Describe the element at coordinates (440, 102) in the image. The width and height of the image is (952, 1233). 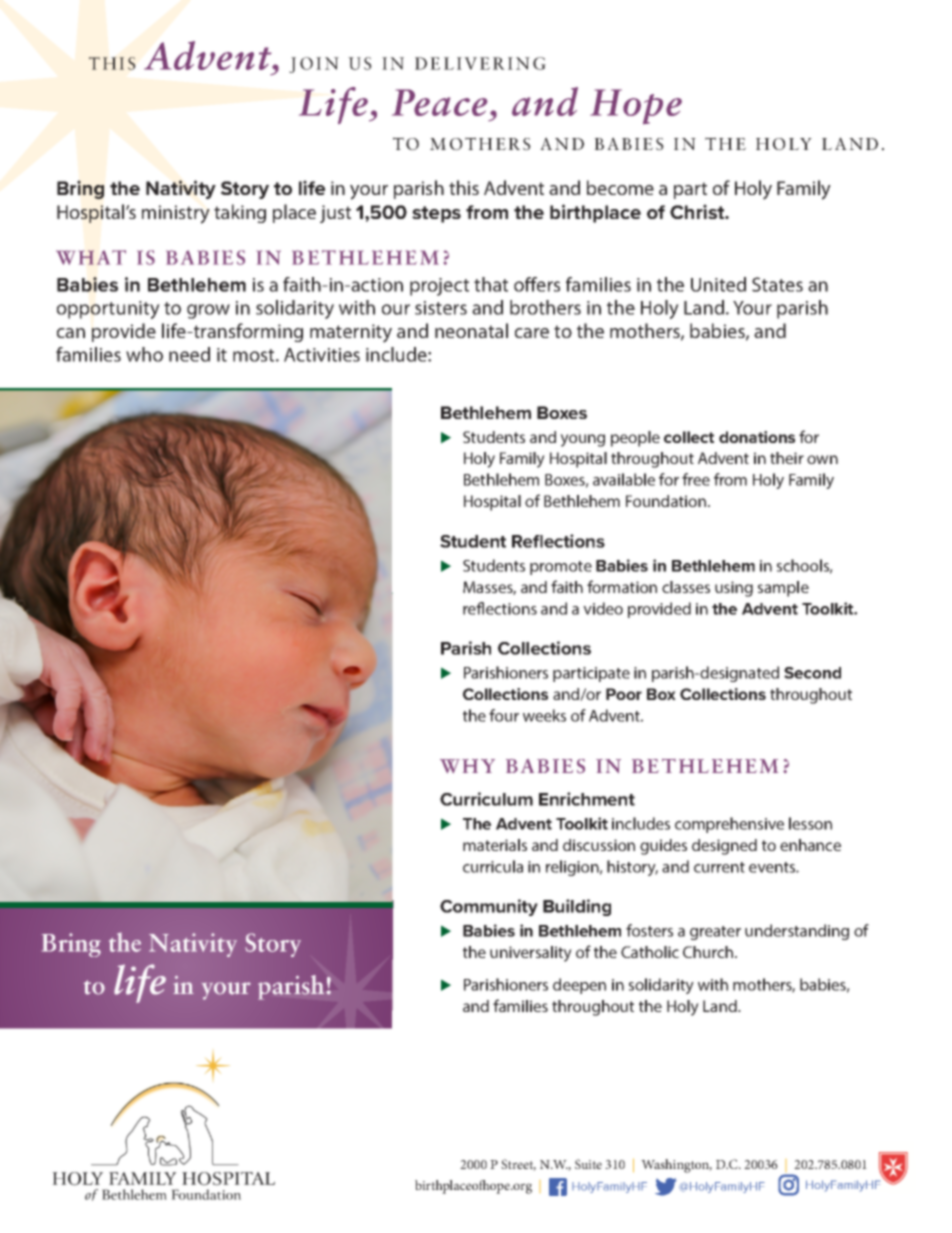
I see `Peace` at that location.
